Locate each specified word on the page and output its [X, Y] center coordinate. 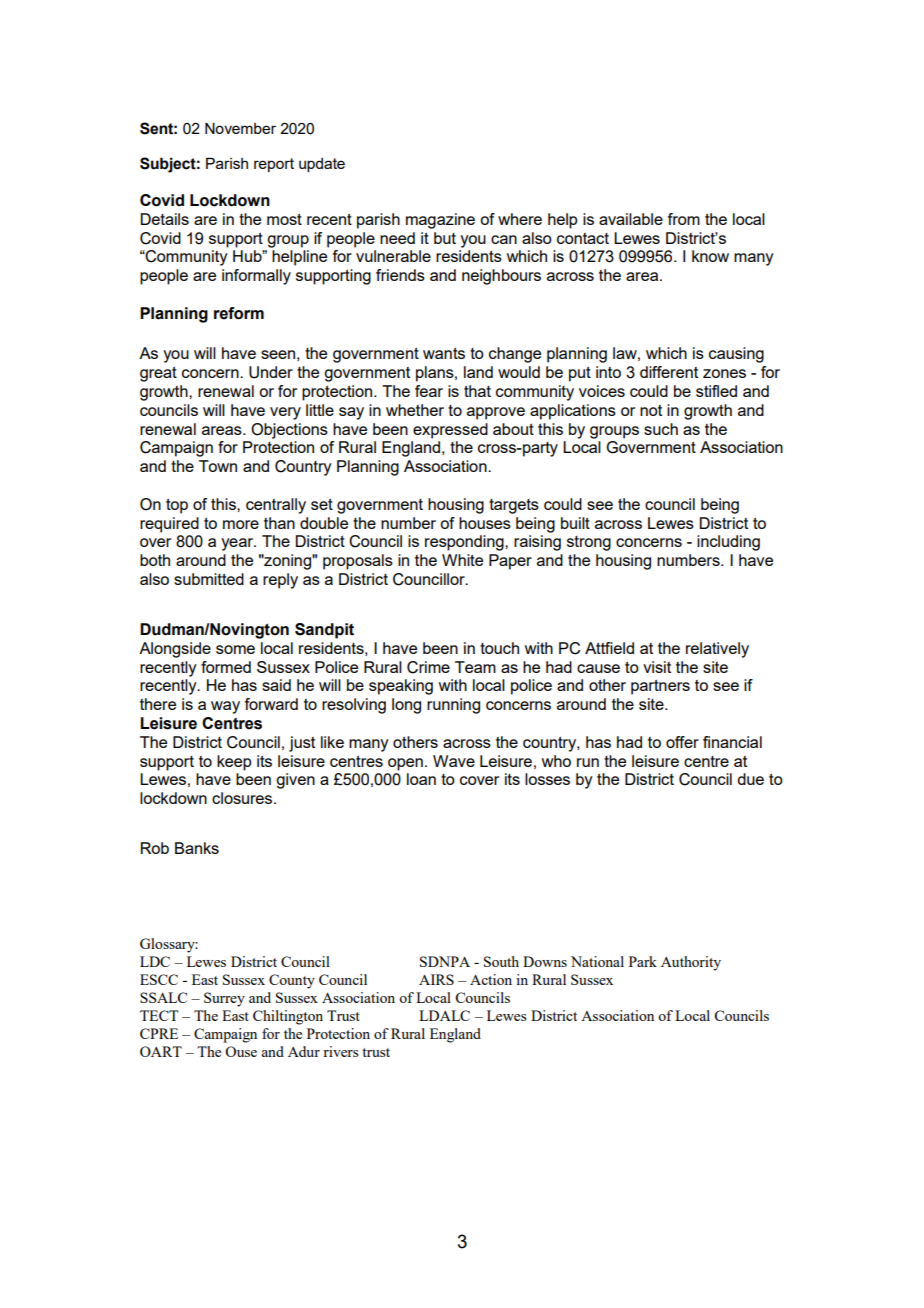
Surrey [224, 999]
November [240, 128]
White [462, 560]
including [728, 543]
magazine [440, 221]
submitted [209, 579]
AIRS [436, 979]
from [684, 219]
